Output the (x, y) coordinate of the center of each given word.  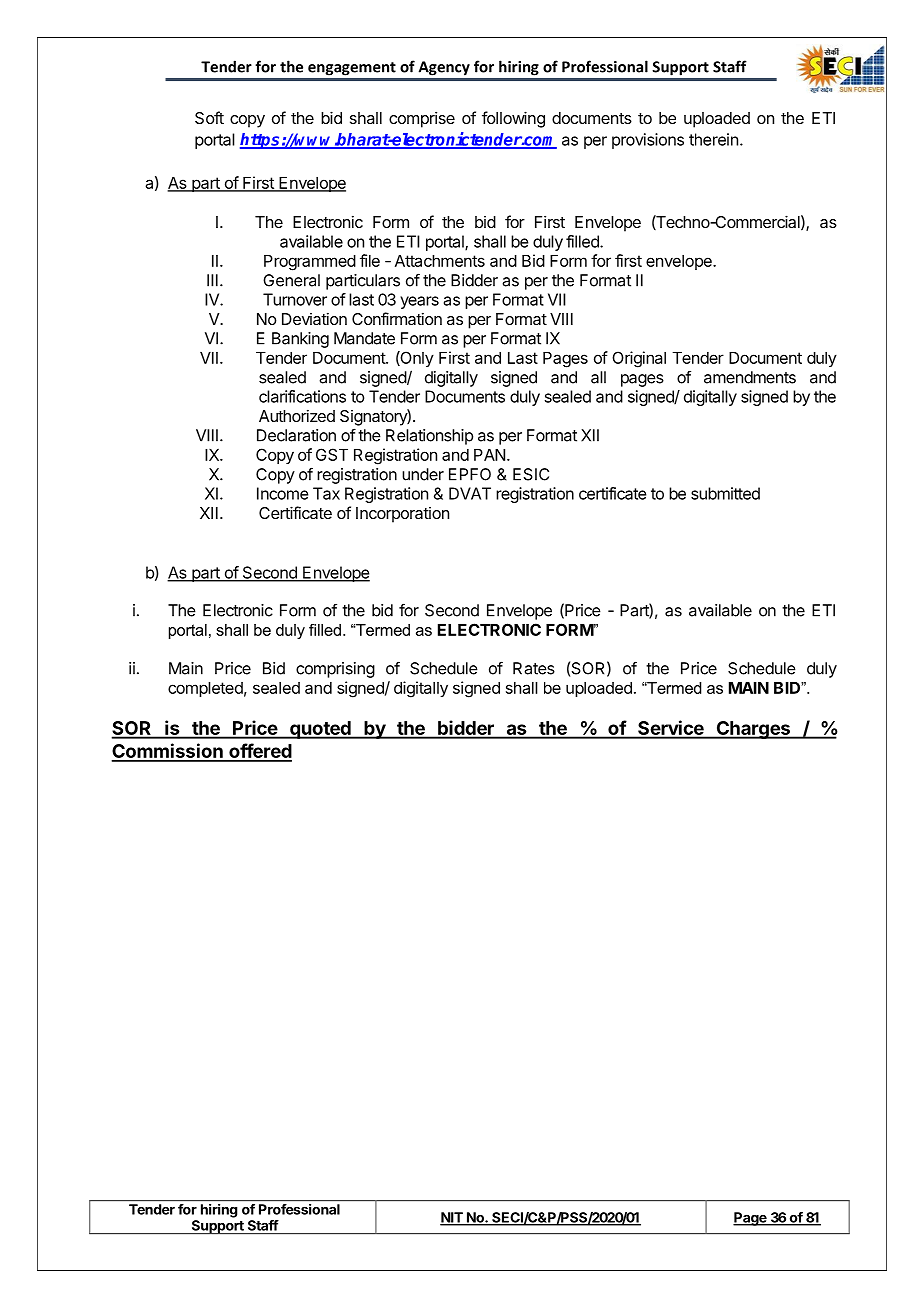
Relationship (429, 437)
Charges (753, 730)
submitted (725, 493)
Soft (209, 117)
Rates (534, 668)
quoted (320, 730)
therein (713, 139)
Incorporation (402, 515)
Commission (168, 752)
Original (639, 359)
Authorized (297, 415)
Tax (326, 493)
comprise (422, 119)
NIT (452, 1218)
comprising (335, 670)
